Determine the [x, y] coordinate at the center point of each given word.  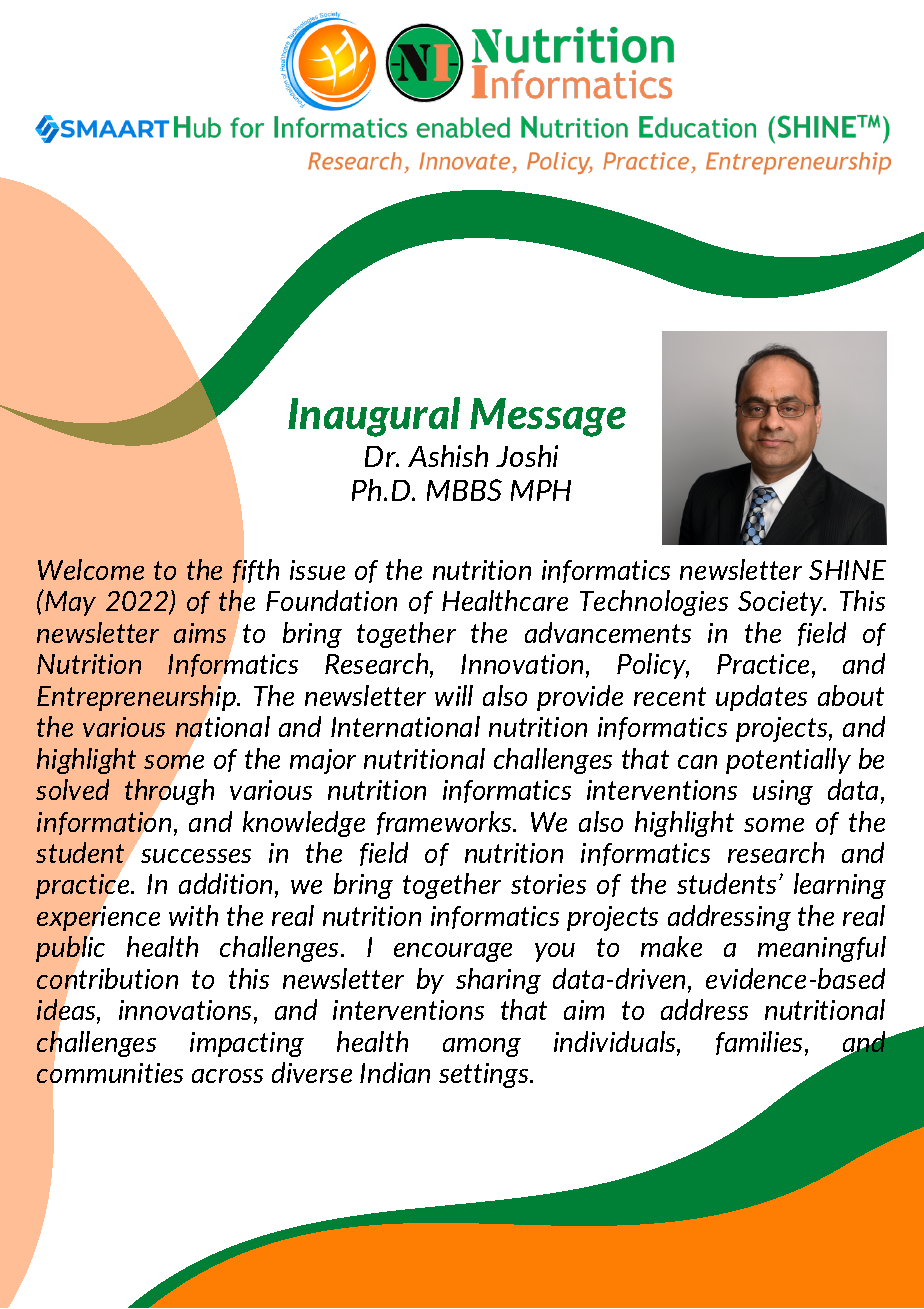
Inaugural [374, 417]
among [482, 1047]
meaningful [822, 949]
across [227, 1076]
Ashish [448, 456]
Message [548, 417]
